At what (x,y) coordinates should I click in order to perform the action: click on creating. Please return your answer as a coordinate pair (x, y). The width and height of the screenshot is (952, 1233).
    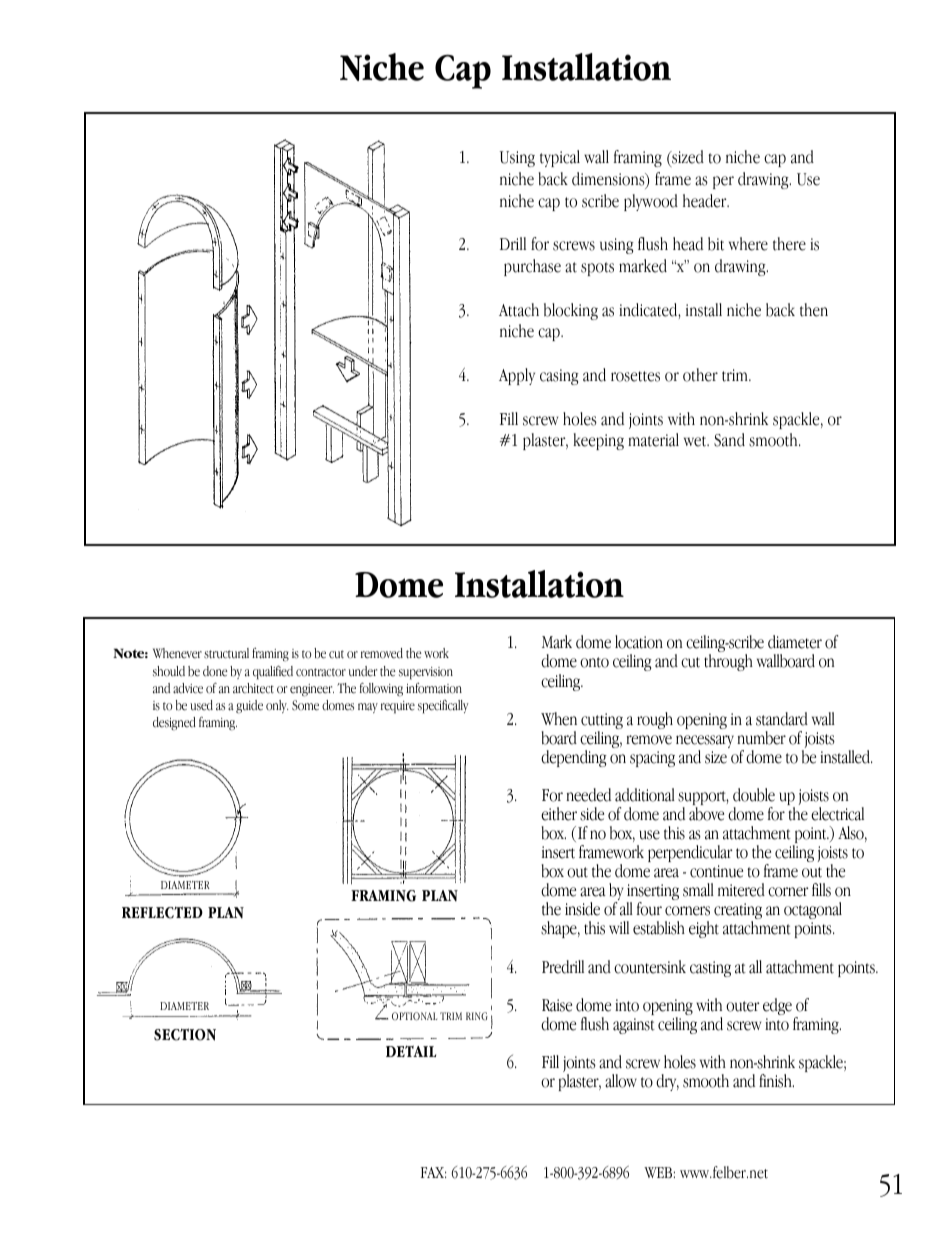
    Looking at the image, I should click on (738, 912).
